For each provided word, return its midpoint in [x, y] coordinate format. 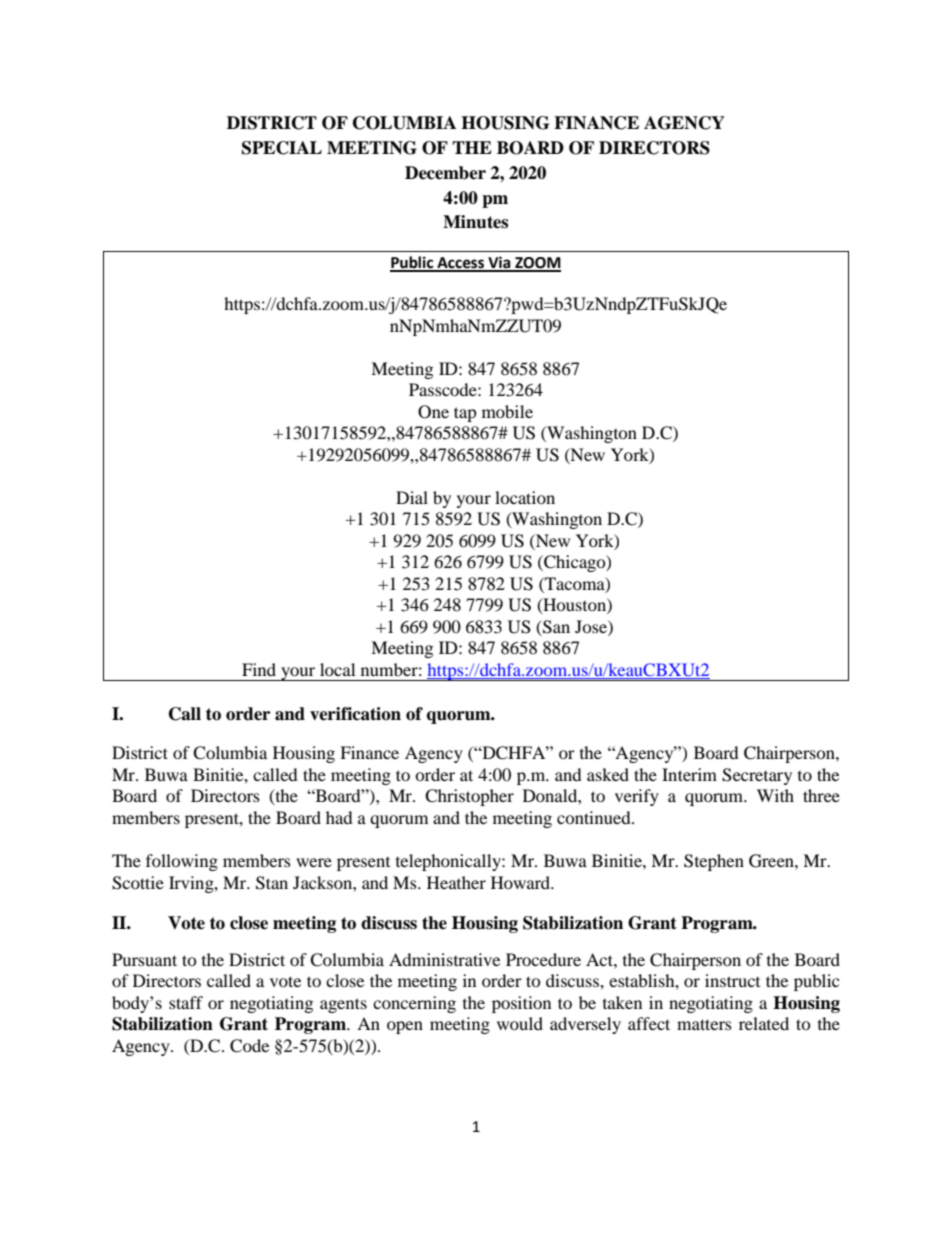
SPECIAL [282, 148]
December [445, 173]
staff [186, 1002]
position [521, 1004]
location [525, 497]
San [555, 627]
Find [259, 669]
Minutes [475, 222]
